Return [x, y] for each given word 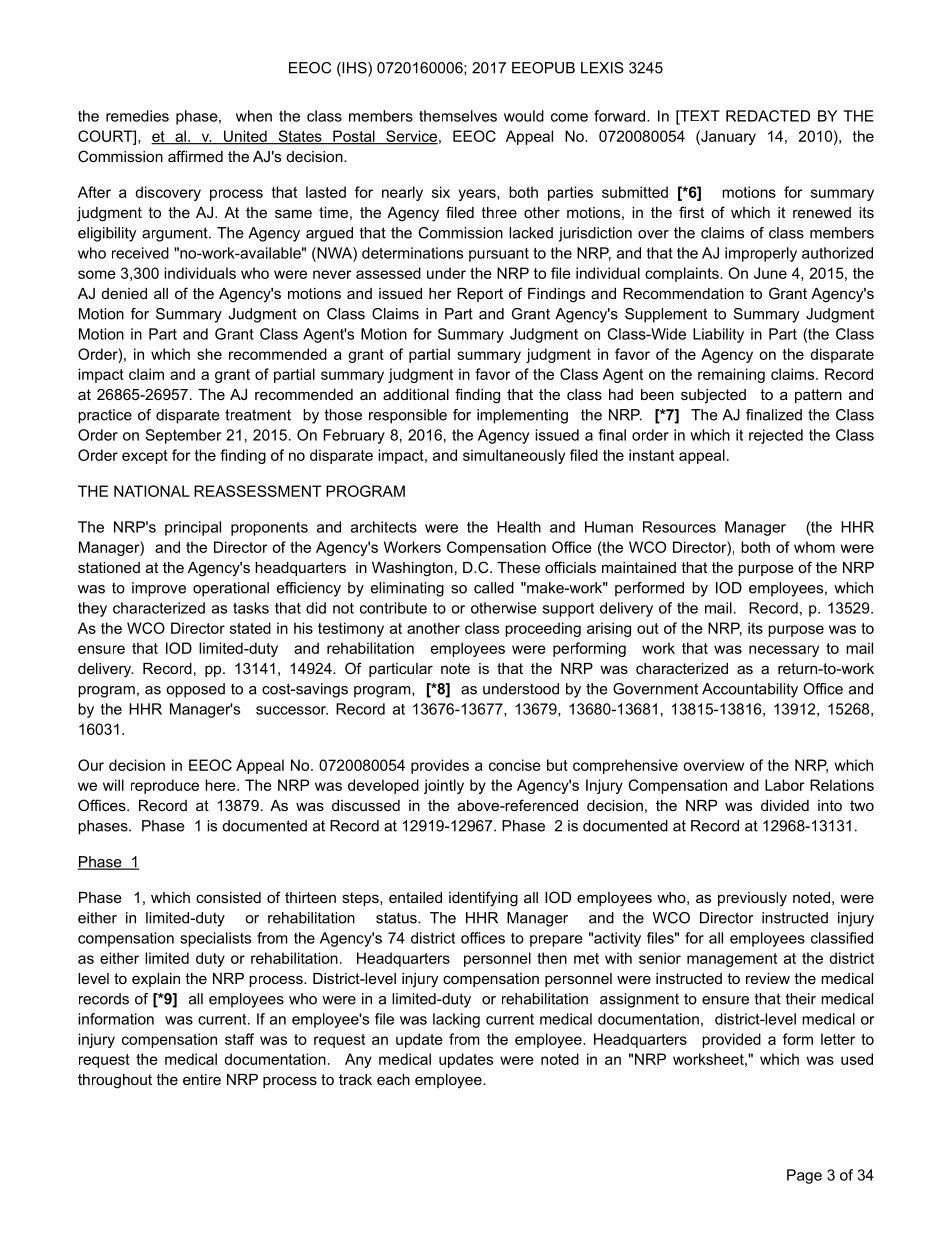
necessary [784, 651]
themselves [458, 116]
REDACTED [768, 116]
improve [159, 589]
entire [202, 1079]
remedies [137, 116]
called [494, 588]
